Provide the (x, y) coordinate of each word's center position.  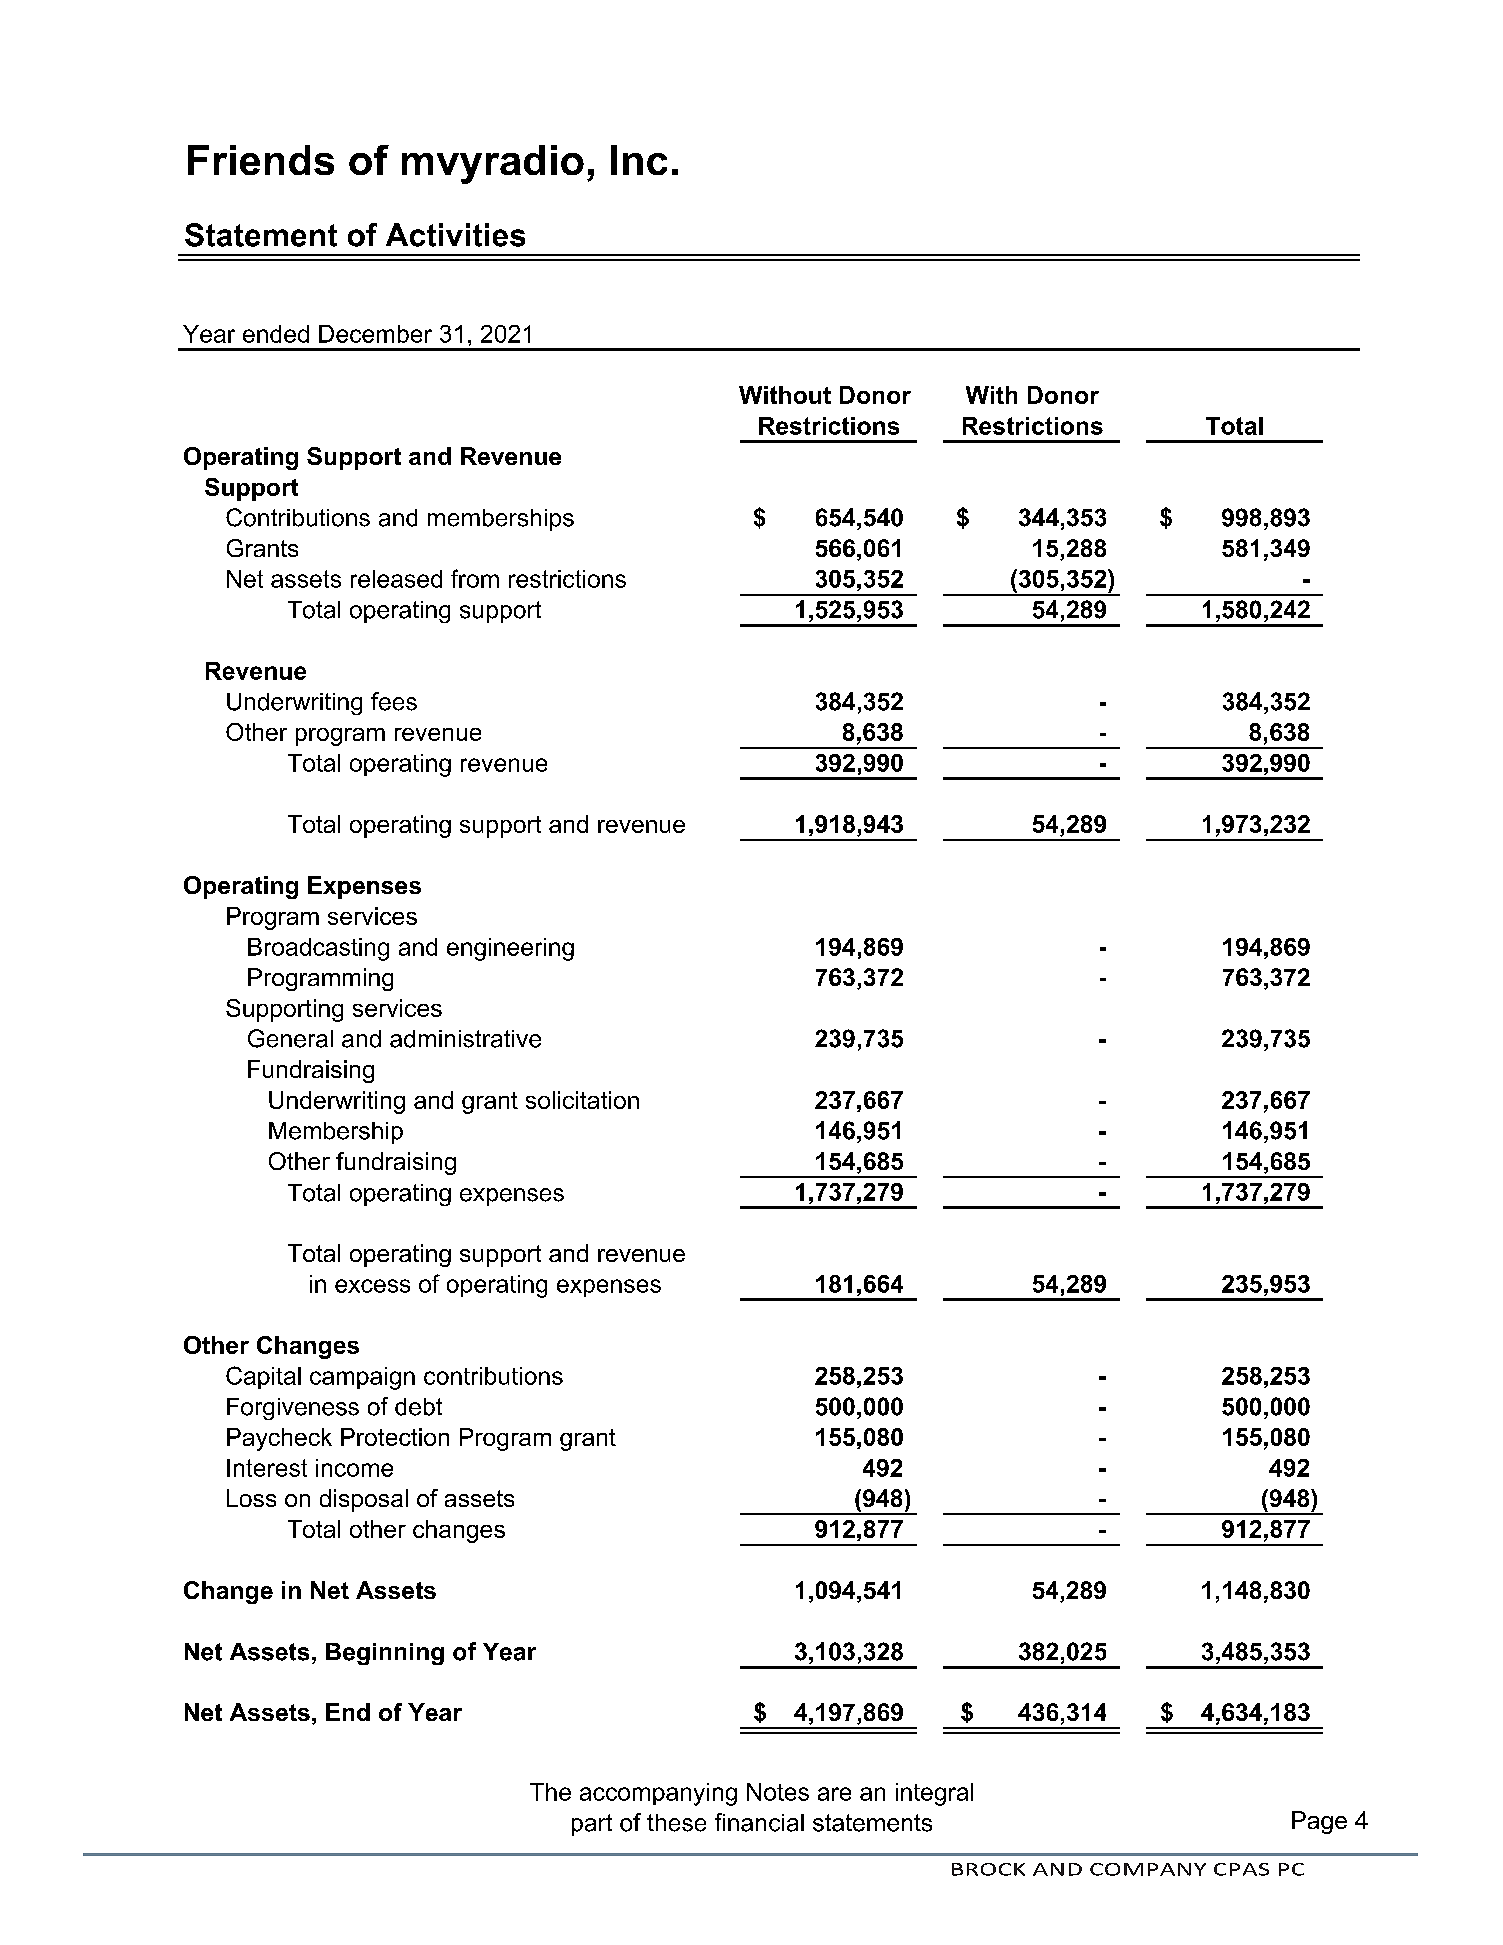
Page (1319, 1822)
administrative (465, 1039)
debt (418, 1407)
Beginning (385, 1654)
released (396, 579)
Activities (455, 235)
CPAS (1241, 1869)
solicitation (582, 1100)
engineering (510, 949)
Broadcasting (318, 949)
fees (394, 701)
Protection (395, 1437)
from (475, 578)
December (375, 334)
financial (759, 1822)
